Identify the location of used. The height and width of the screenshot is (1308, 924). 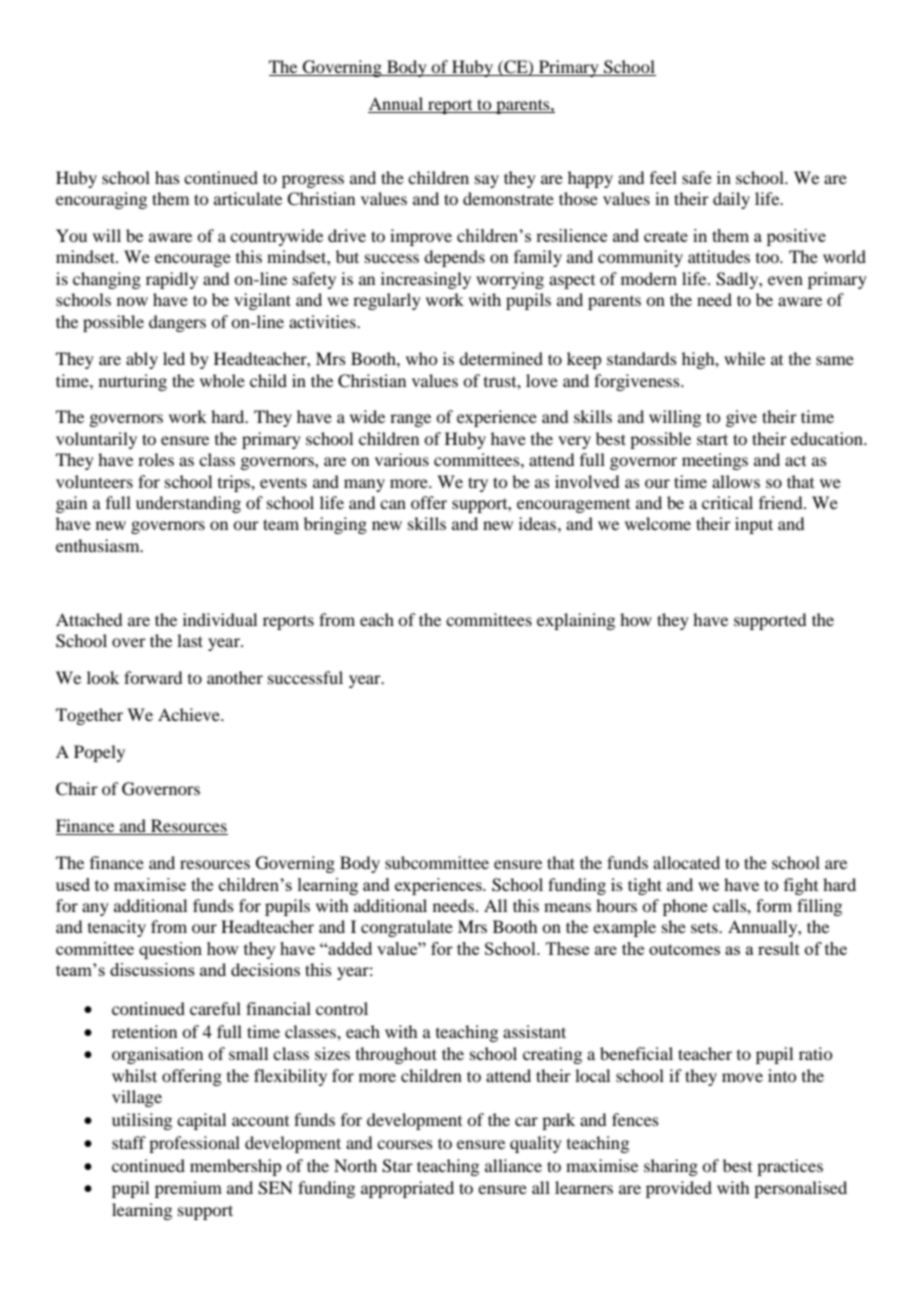
(73, 884).
